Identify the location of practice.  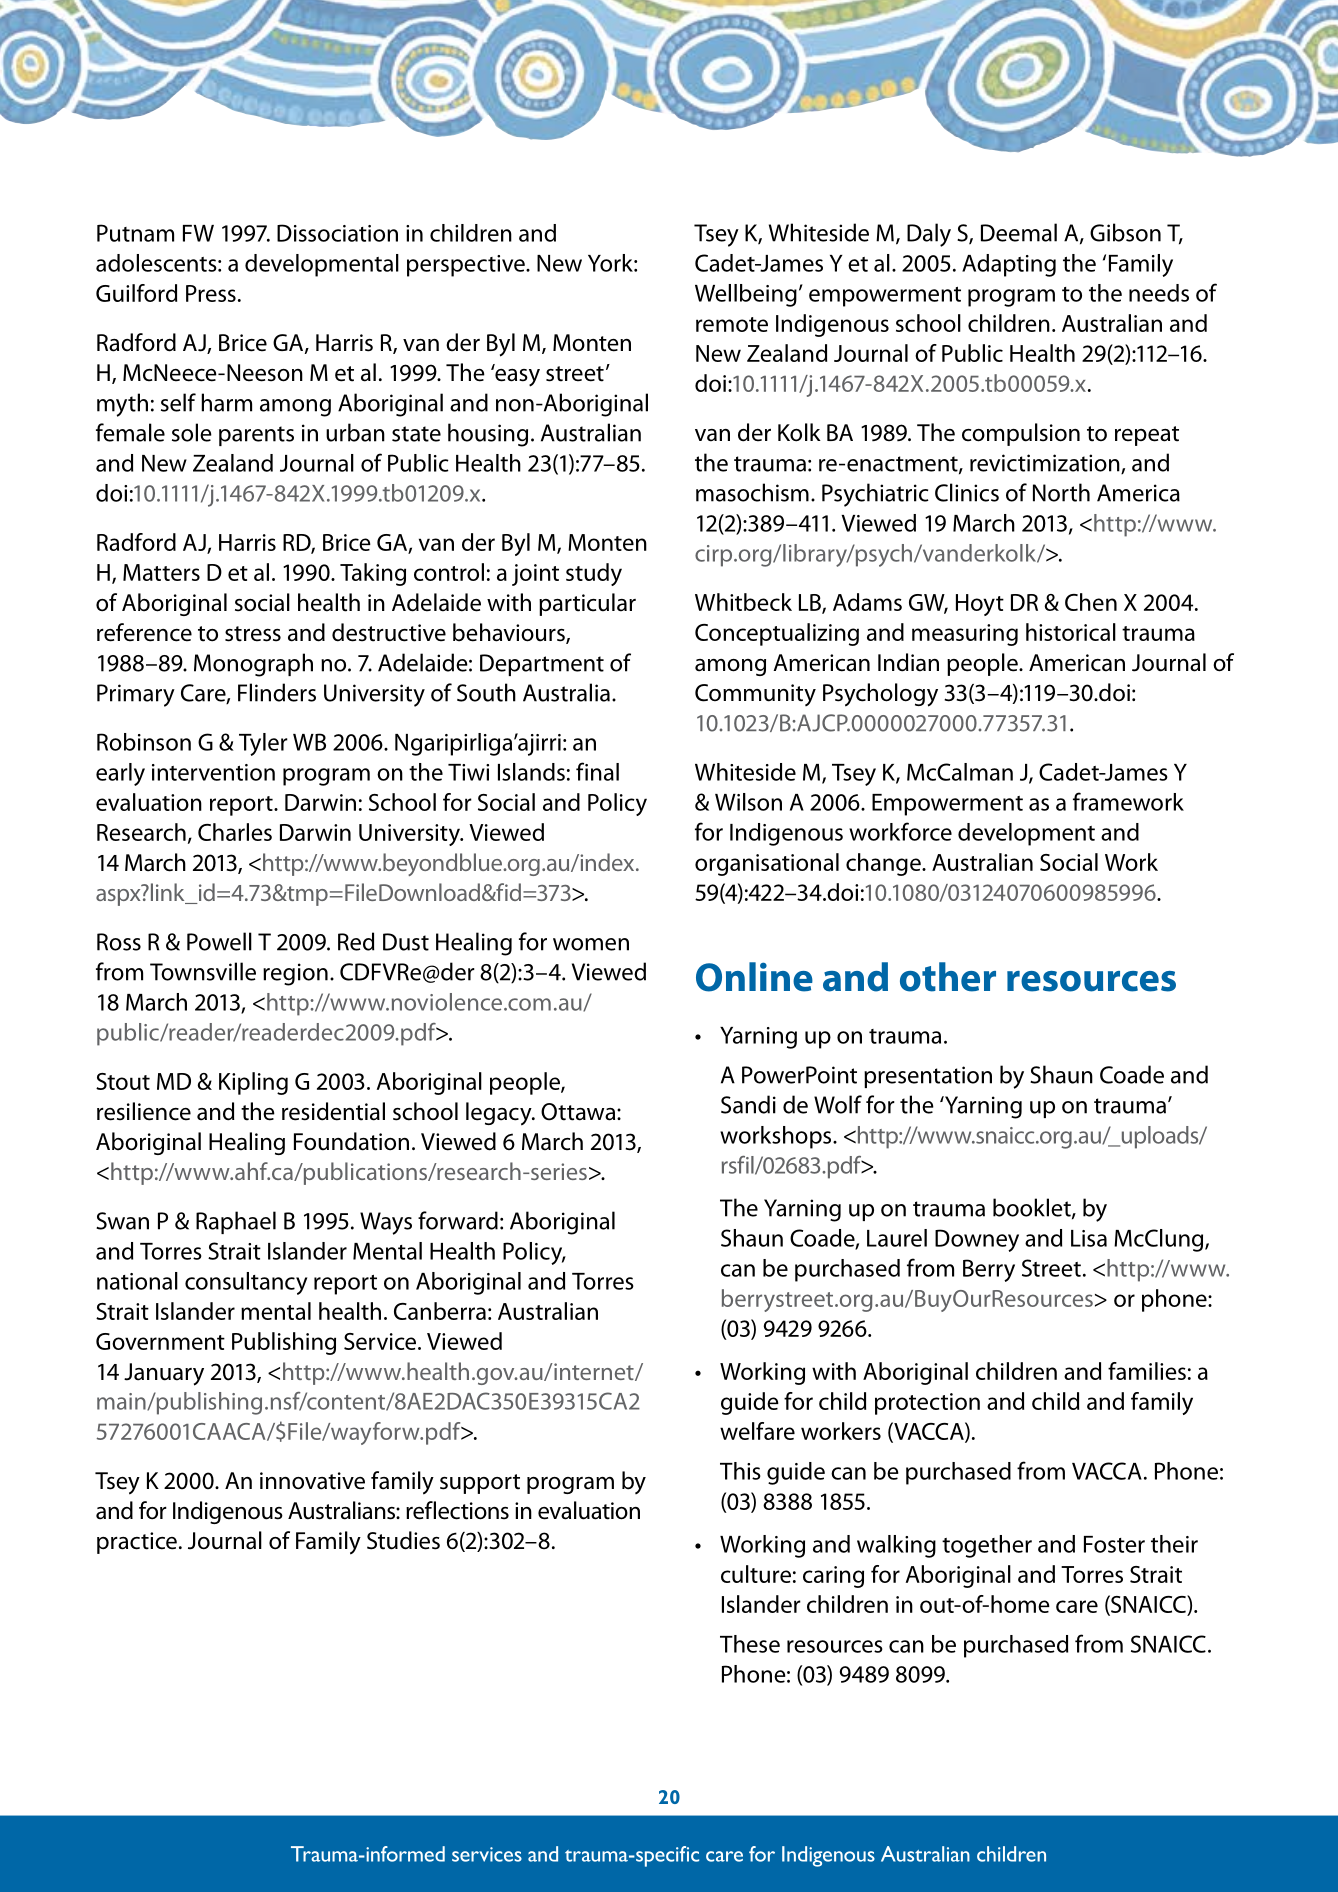
(137, 1543).
